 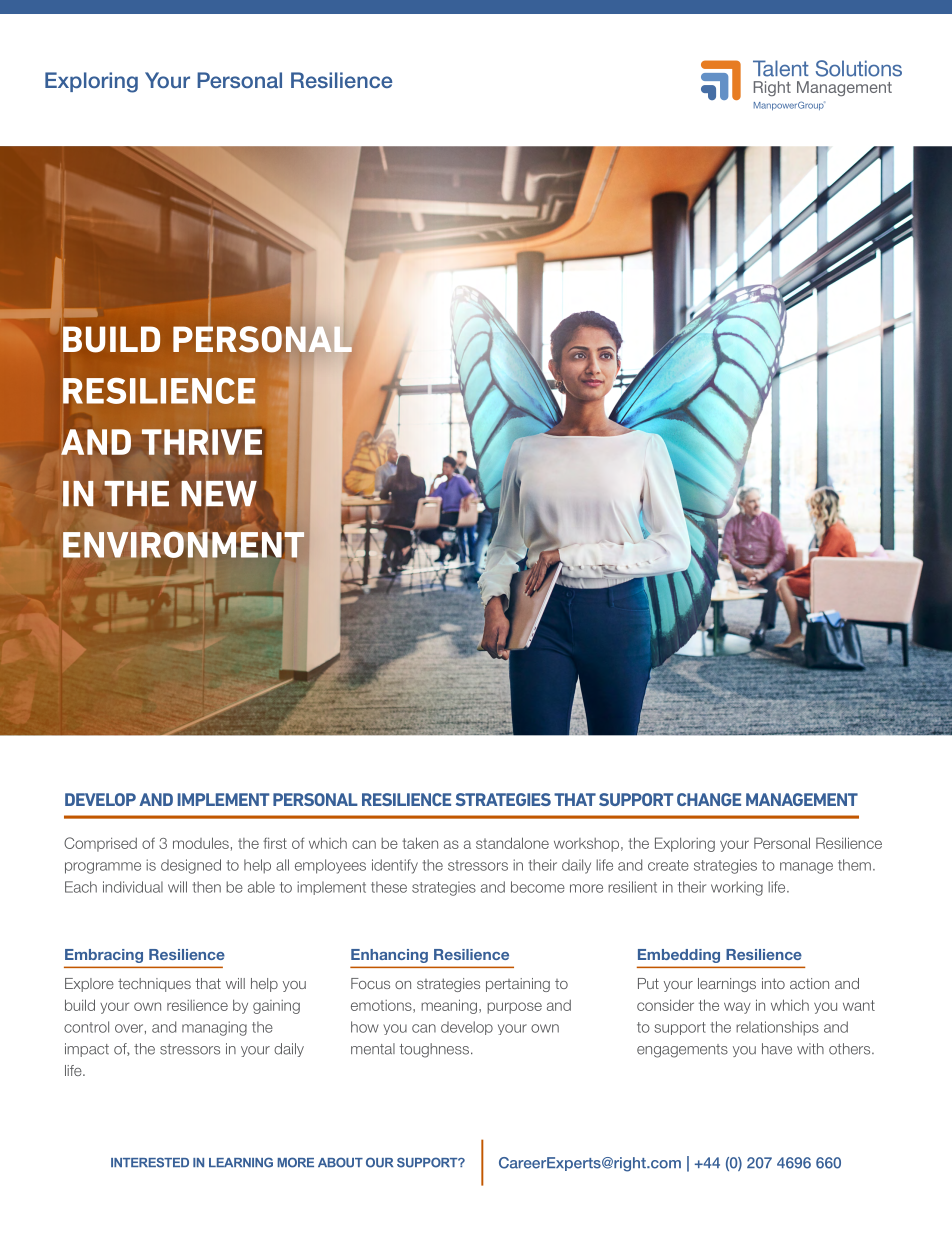 What do you see at coordinates (201, 843) in the screenshot?
I see `modules` at bounding box center [201, 843].
